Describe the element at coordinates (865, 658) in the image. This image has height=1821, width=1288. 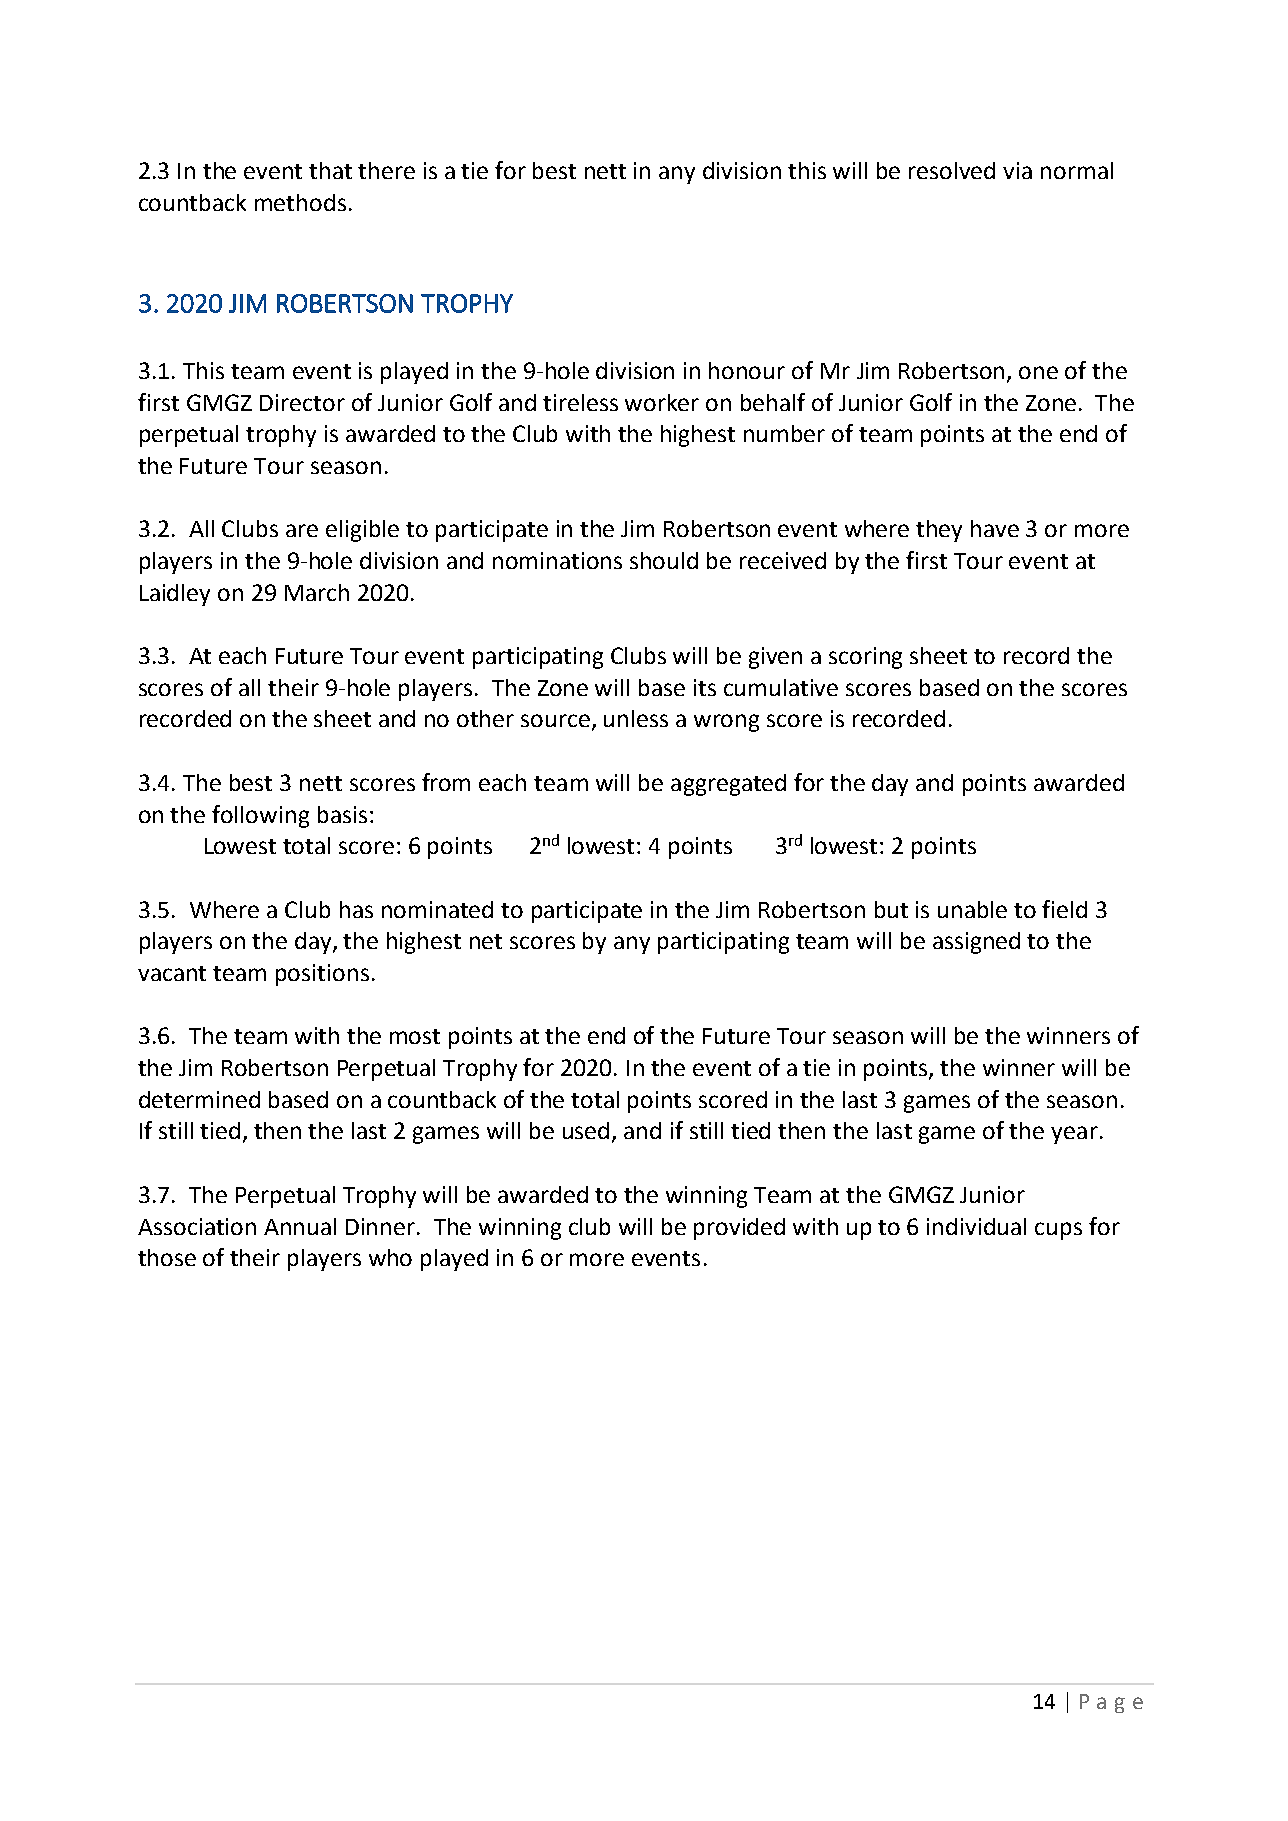
I see `scoring` at that location.
